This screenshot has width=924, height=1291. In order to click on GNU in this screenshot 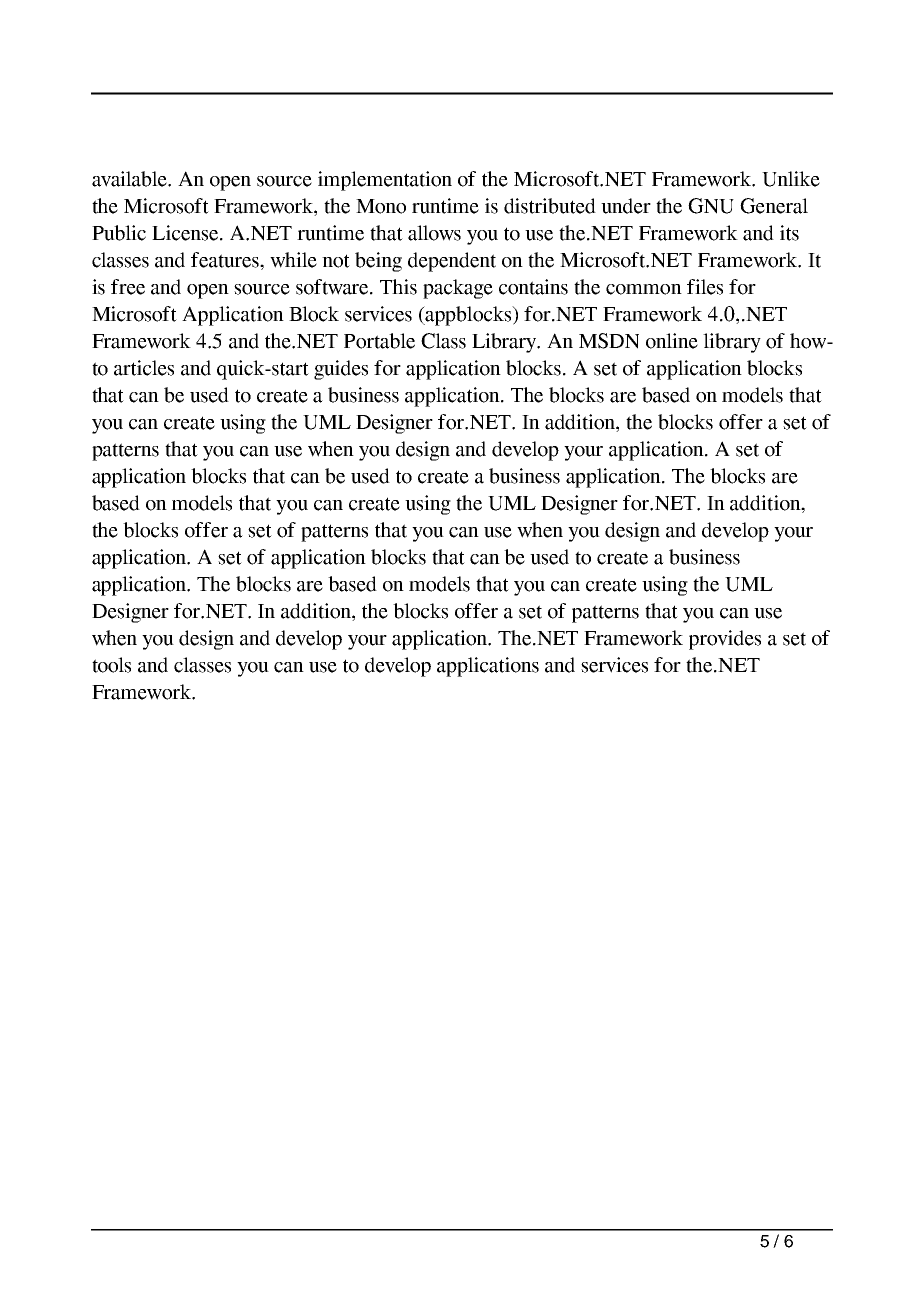, I will do `click(711, 206)`.
